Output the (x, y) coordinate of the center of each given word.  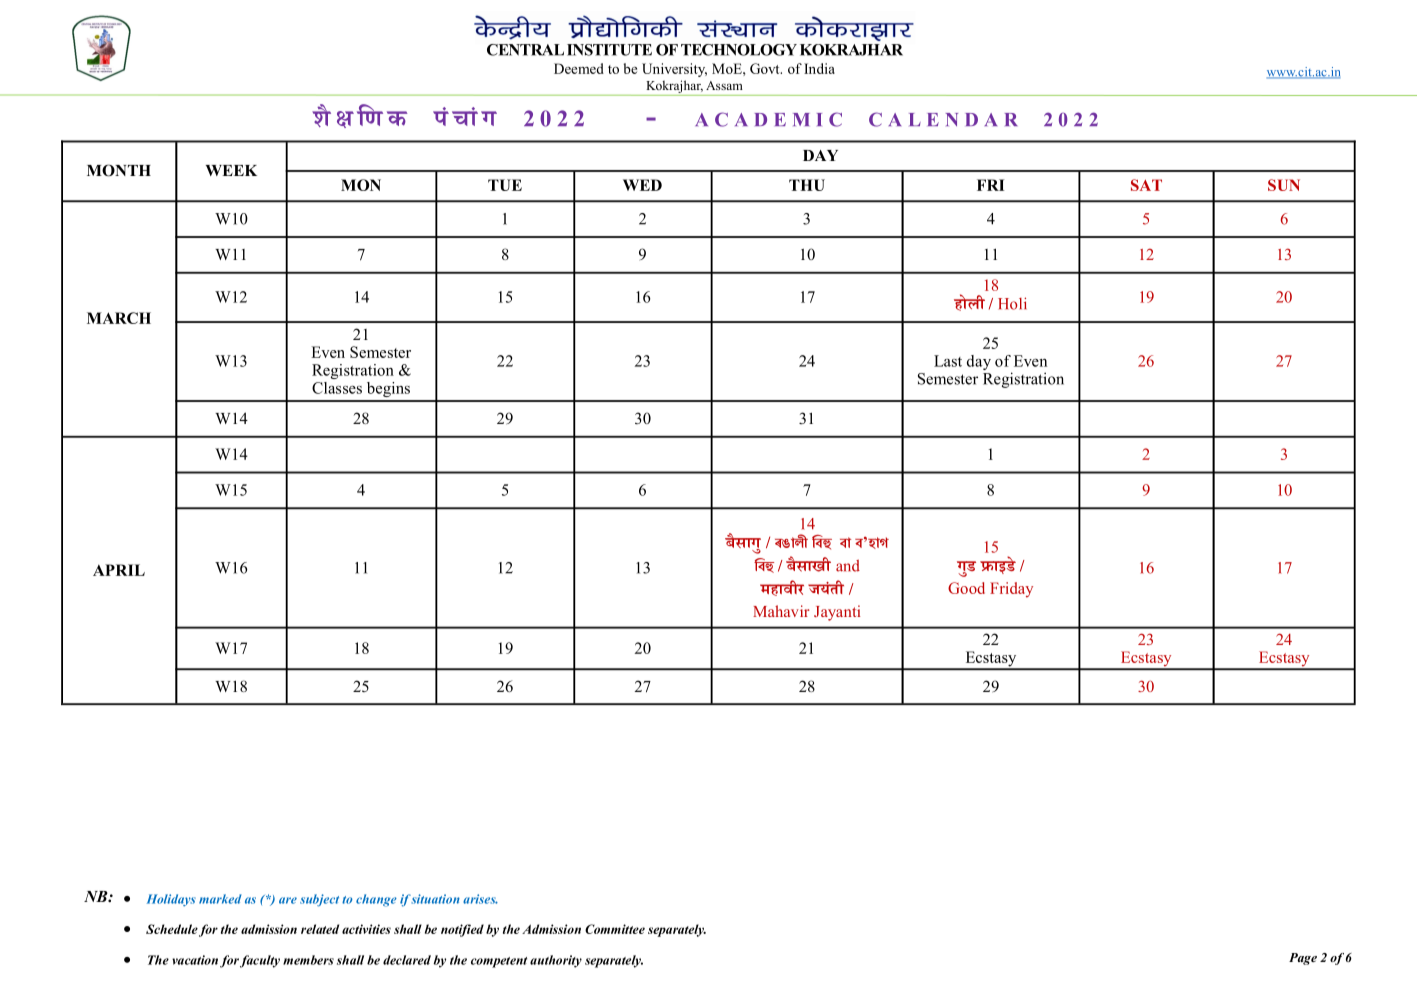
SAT (1146, 185)
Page (1303, 959)
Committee (615, 929)
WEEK (231, 170)
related (320, 929)
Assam (724, 85)
